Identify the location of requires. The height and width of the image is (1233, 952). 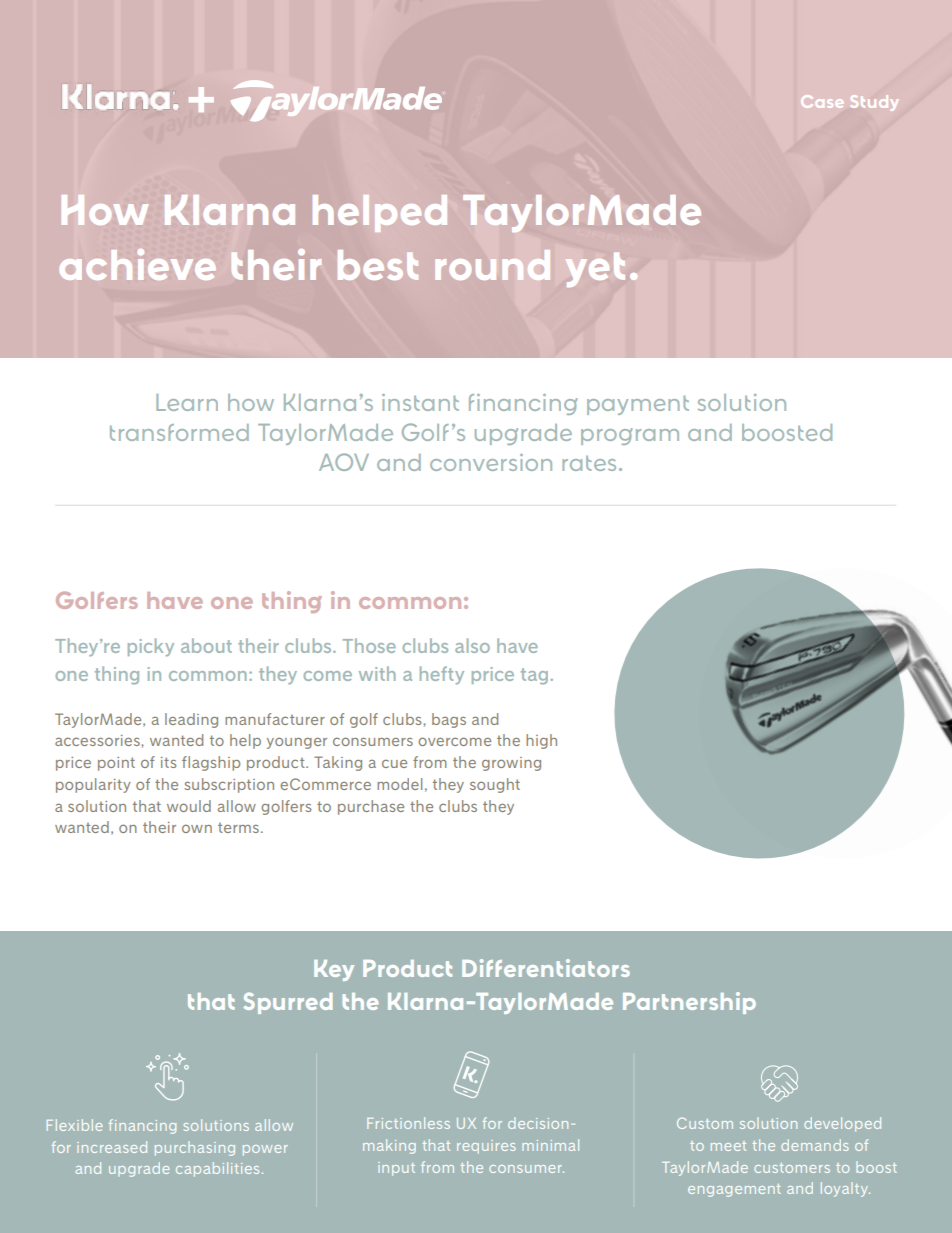
(486, 1147).
